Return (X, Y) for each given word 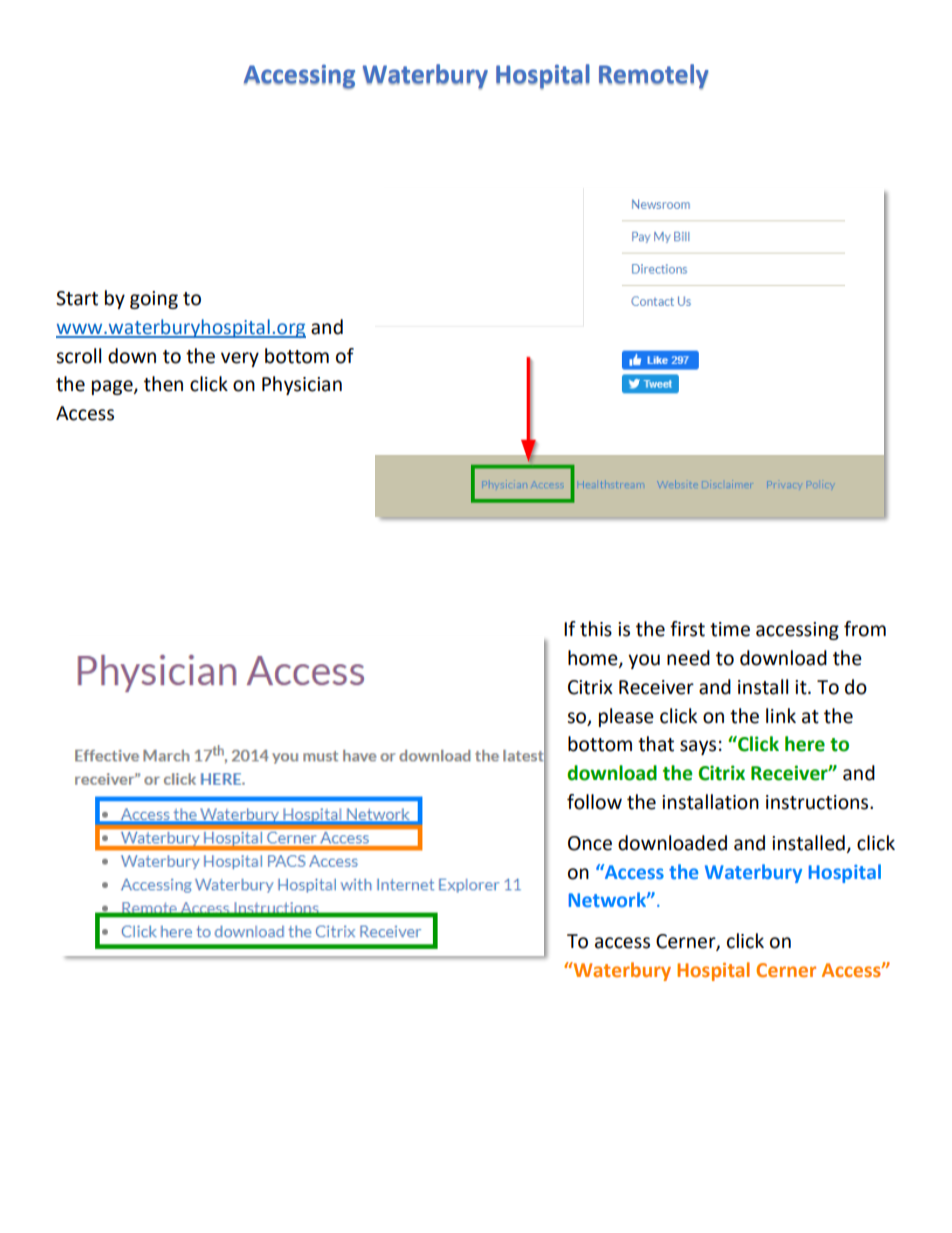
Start (77, 298)
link (781, 715)
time (730, 629)
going (154, 300)
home (594, 659)
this (596, 629)
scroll (78, 356)
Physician (302, 385)
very (240, 359)
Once (590, 843)
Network (608, 899)
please (626, 717)
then (163, 384)
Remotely (654, 76)
